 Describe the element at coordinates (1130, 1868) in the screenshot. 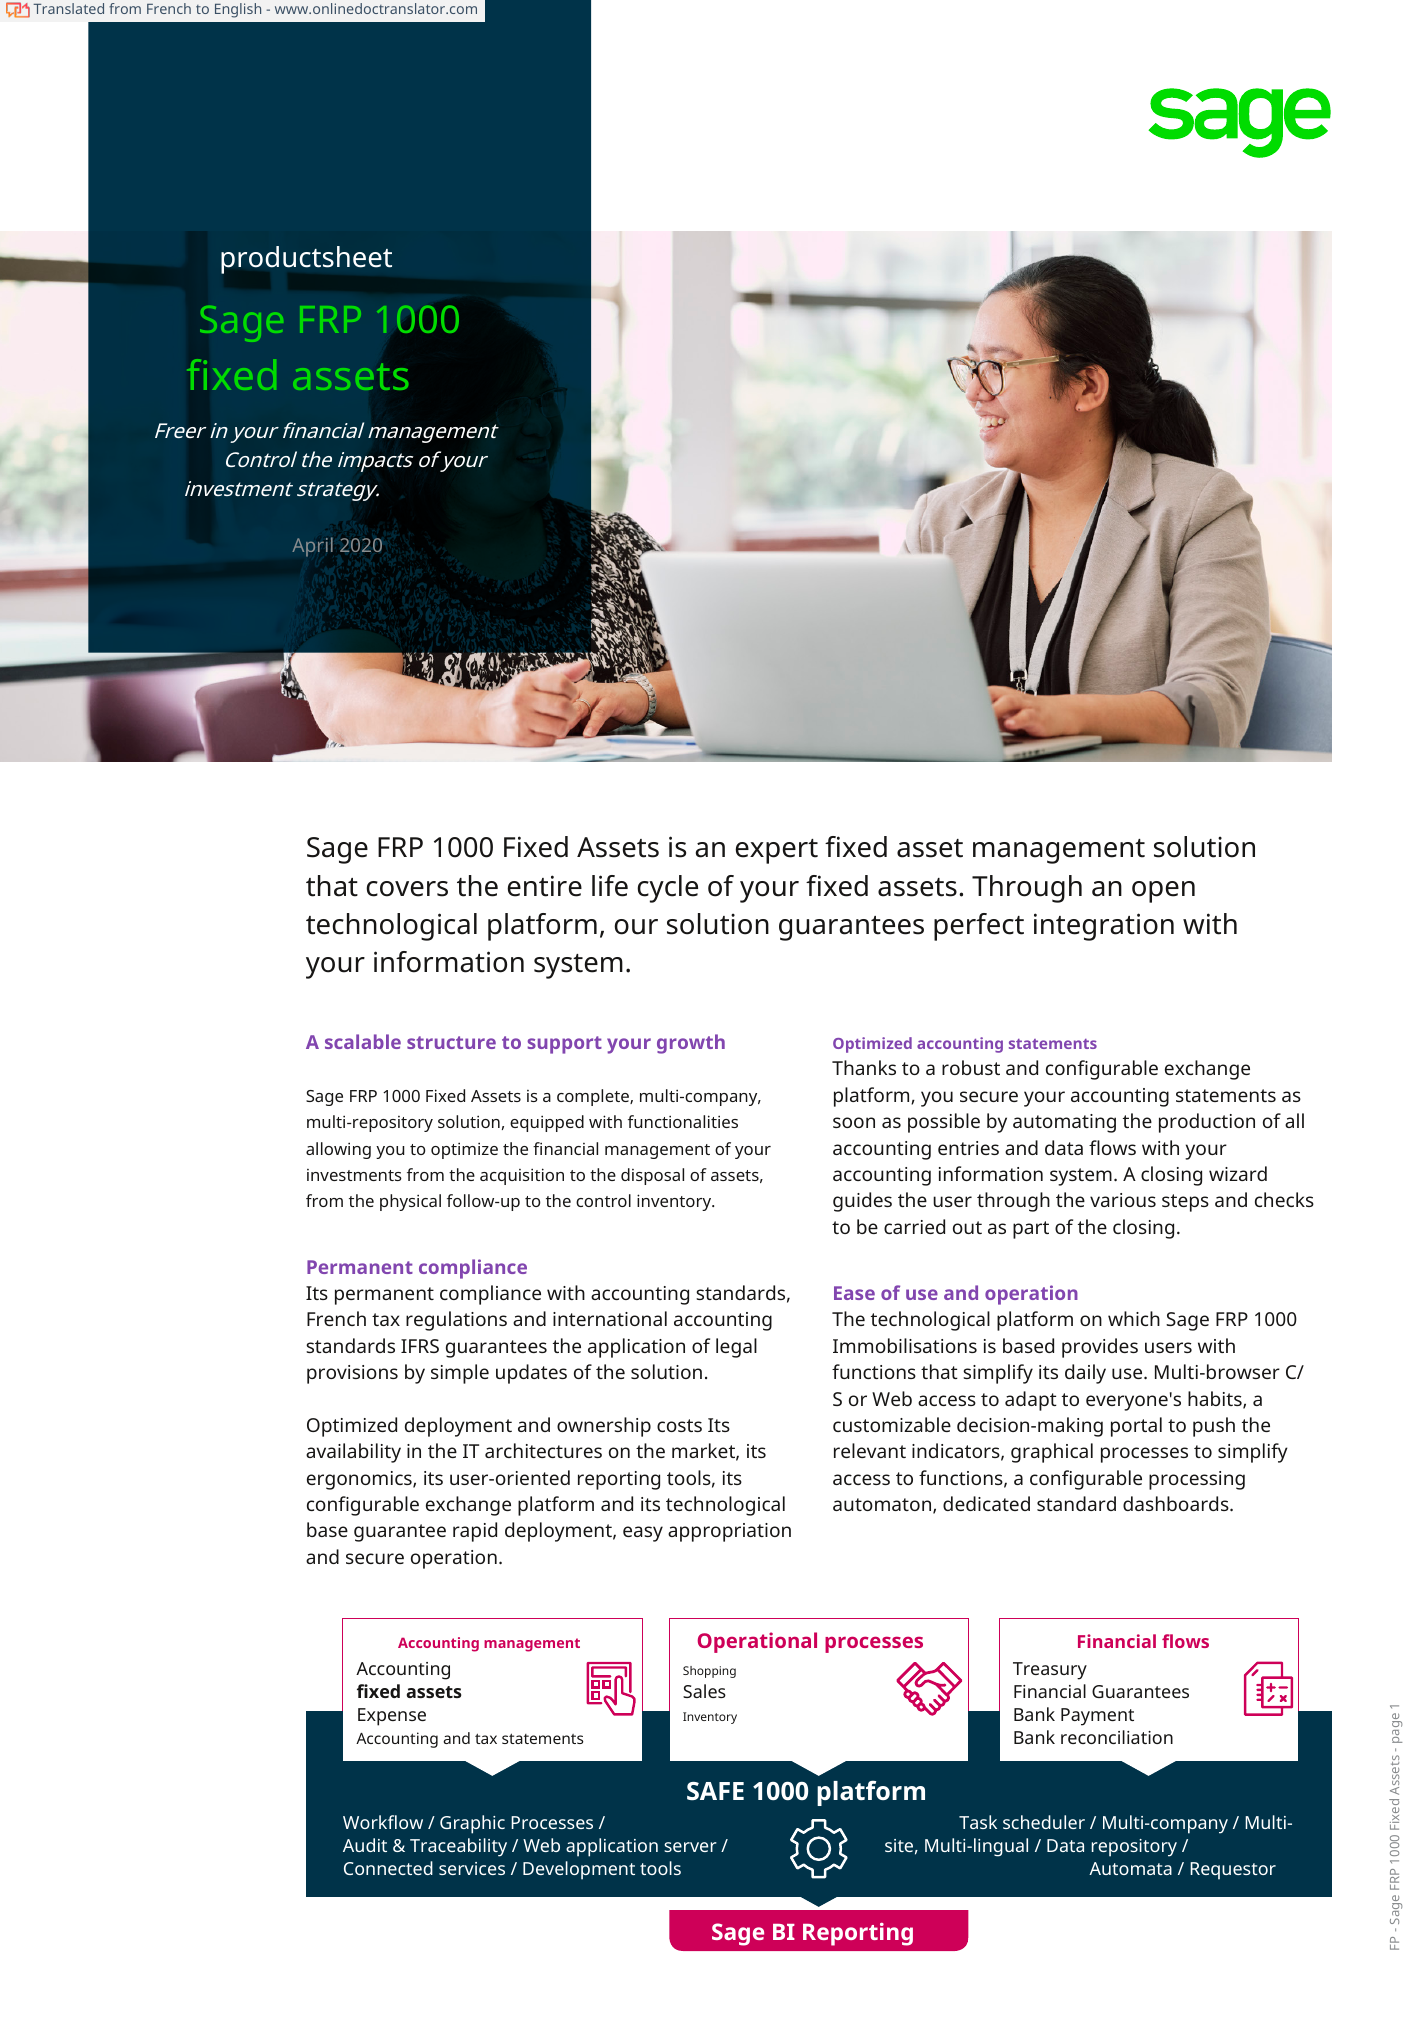

I see `Automata` at that location.
